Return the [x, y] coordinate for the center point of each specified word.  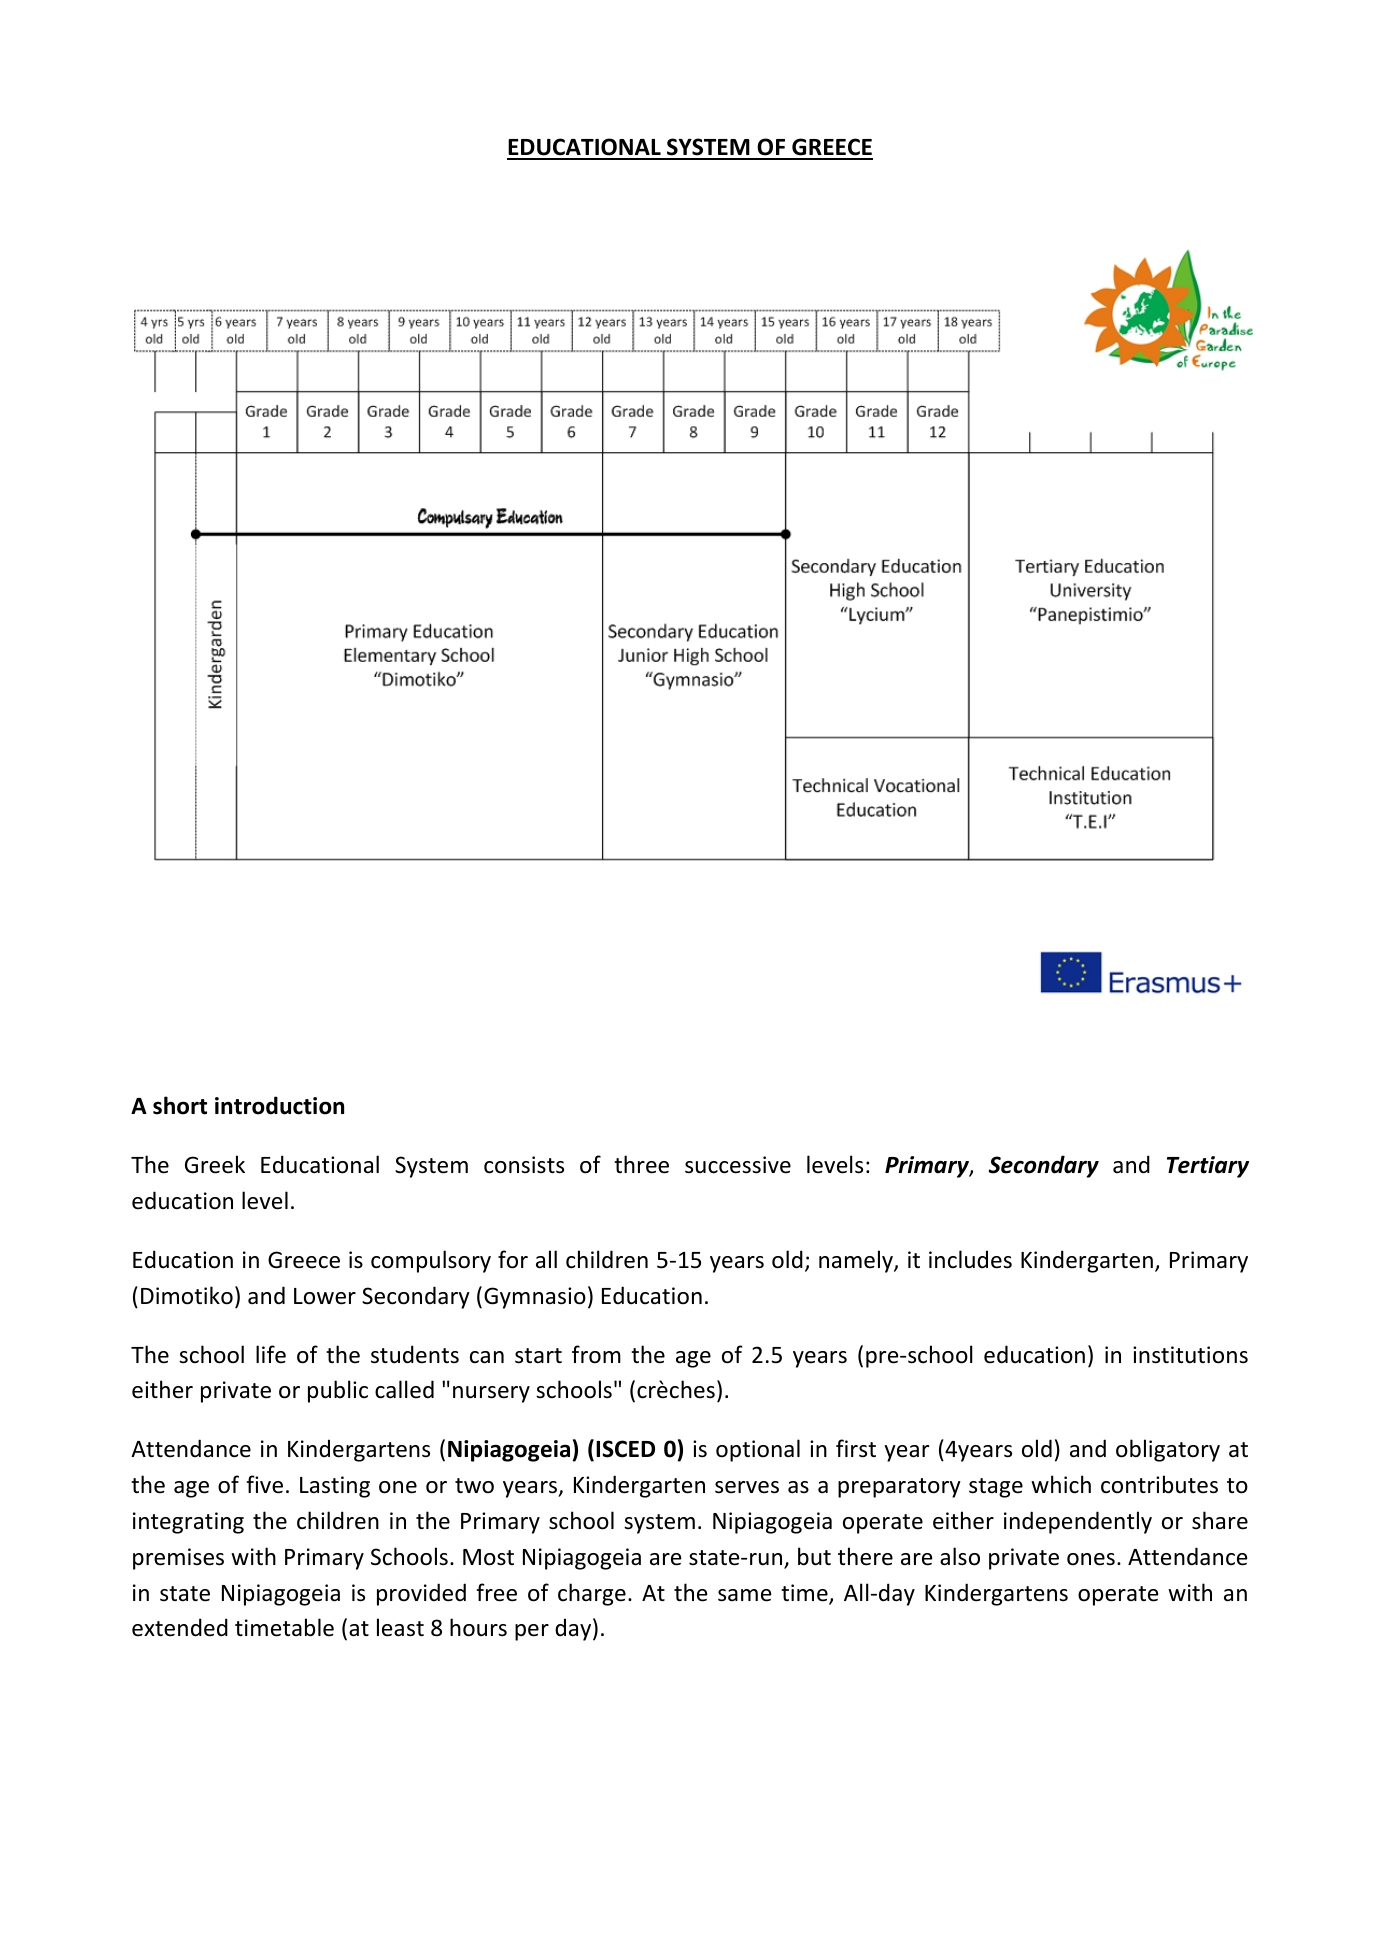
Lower [325, 1296]
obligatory [1168, 1450]
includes [970, 1259]
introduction [279, 1105]
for [513, 1259]
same [744, 1595]
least [400, 1627]
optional [758, 1450]
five [265, 1484]
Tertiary [1208, 1167]
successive [738, 1165]
